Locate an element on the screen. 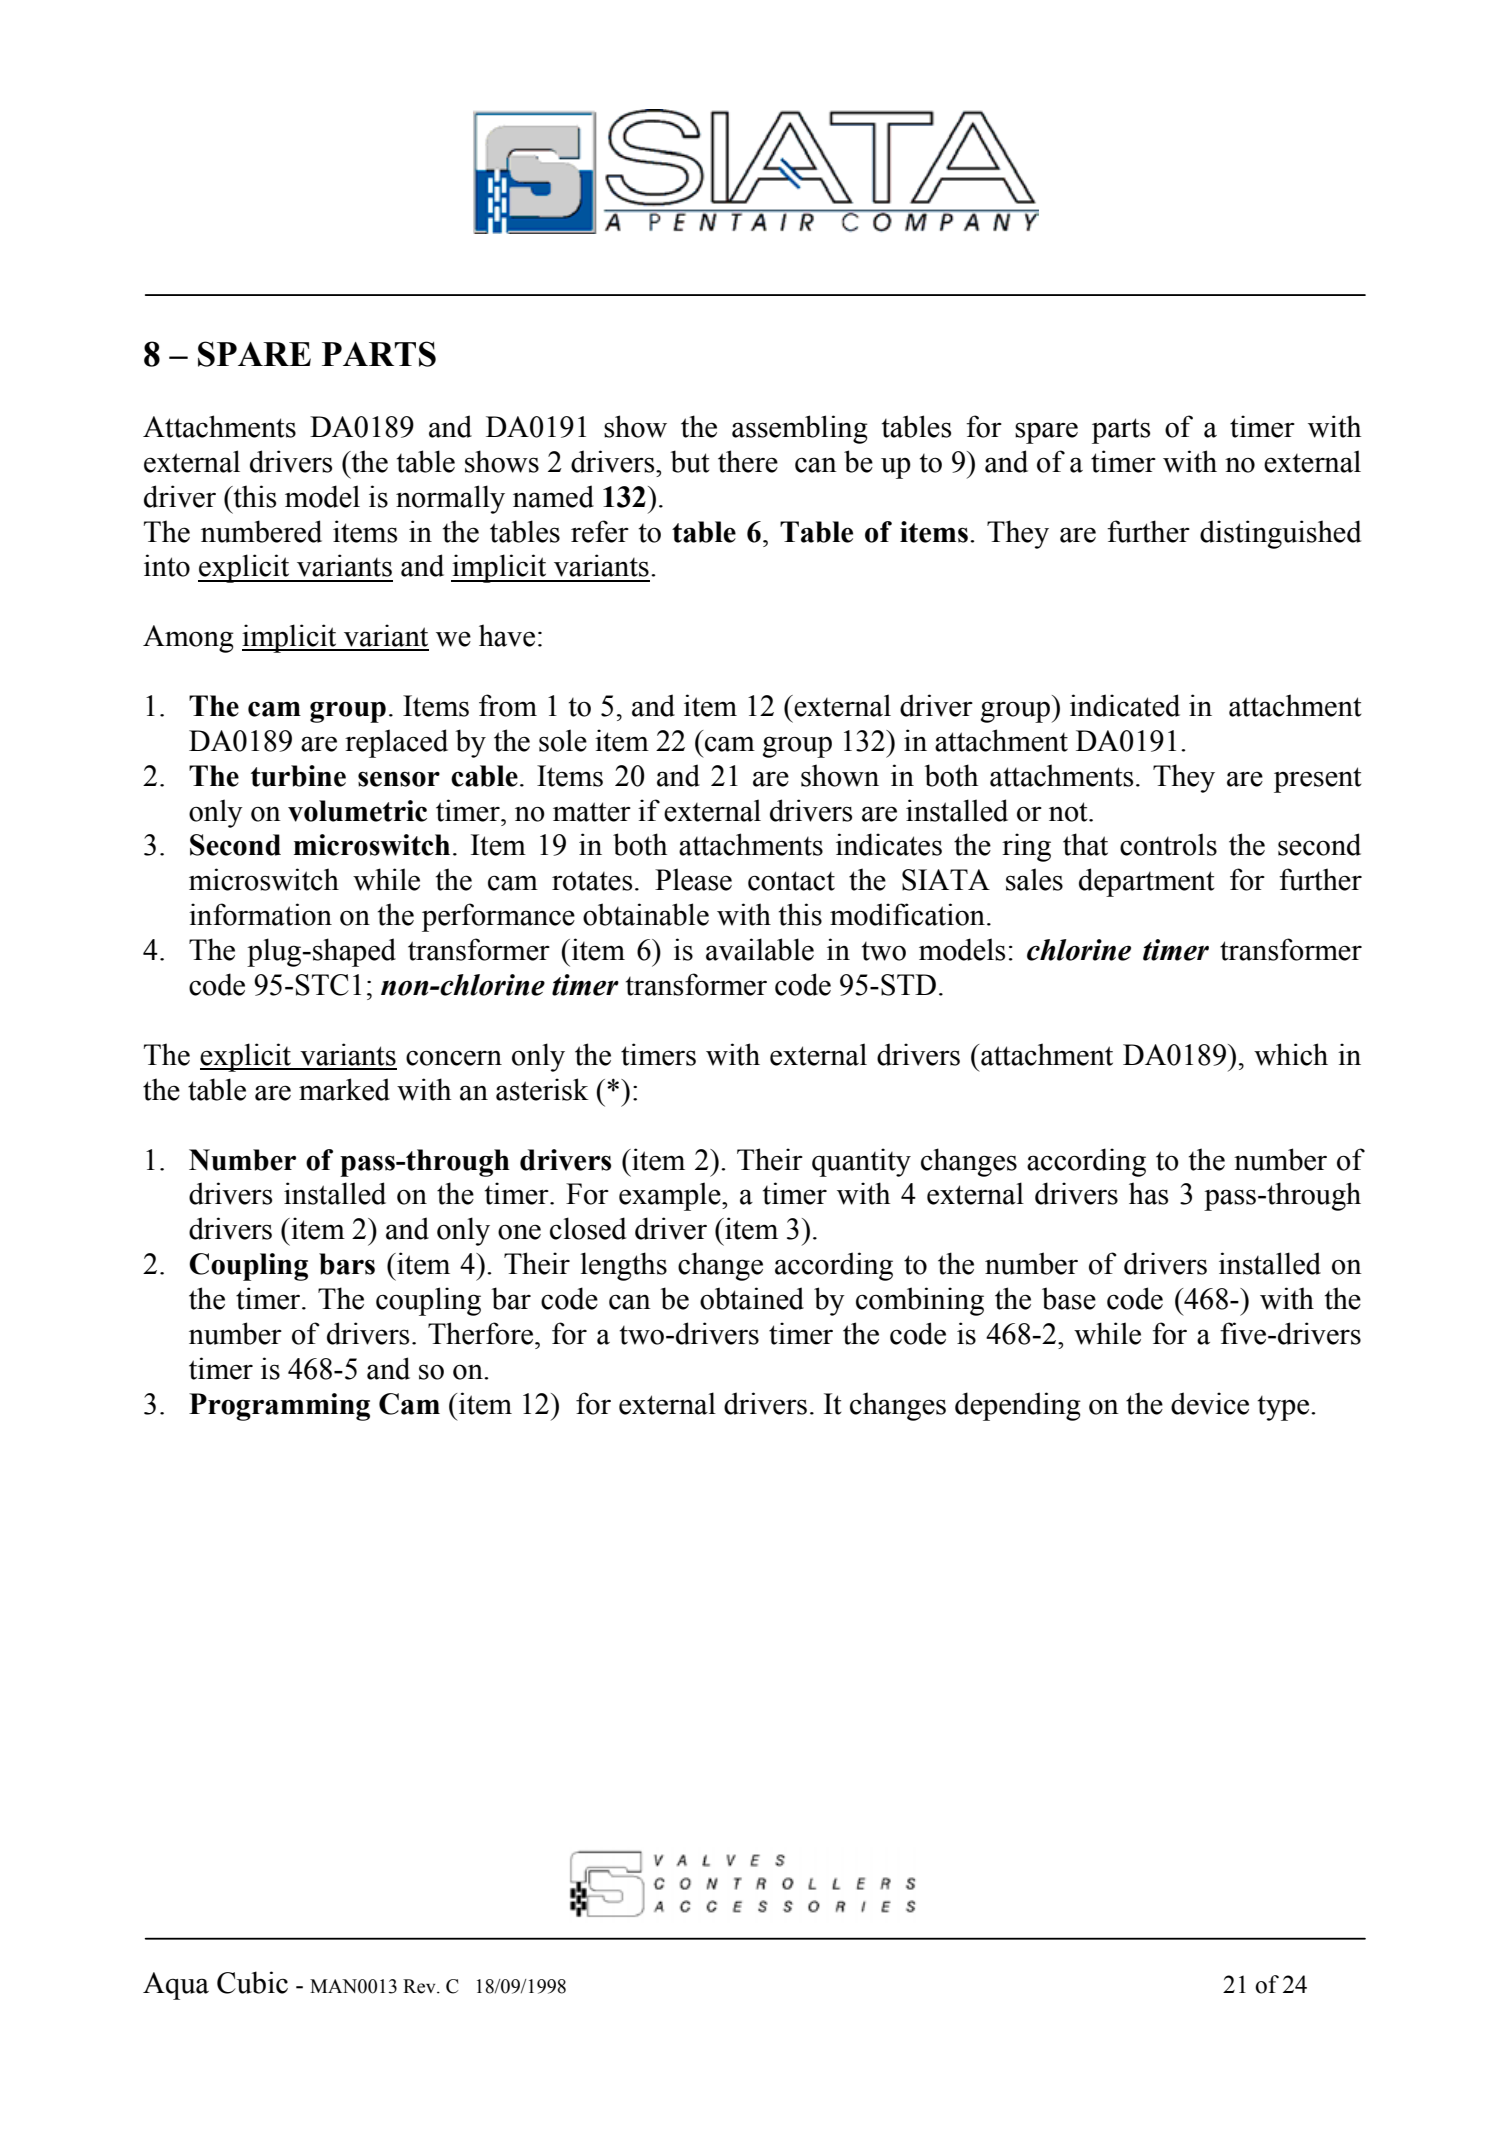 Image resolution: width=1504 pixels, height=2129 pixels. obtained is located at coordinates (752, 1298).
